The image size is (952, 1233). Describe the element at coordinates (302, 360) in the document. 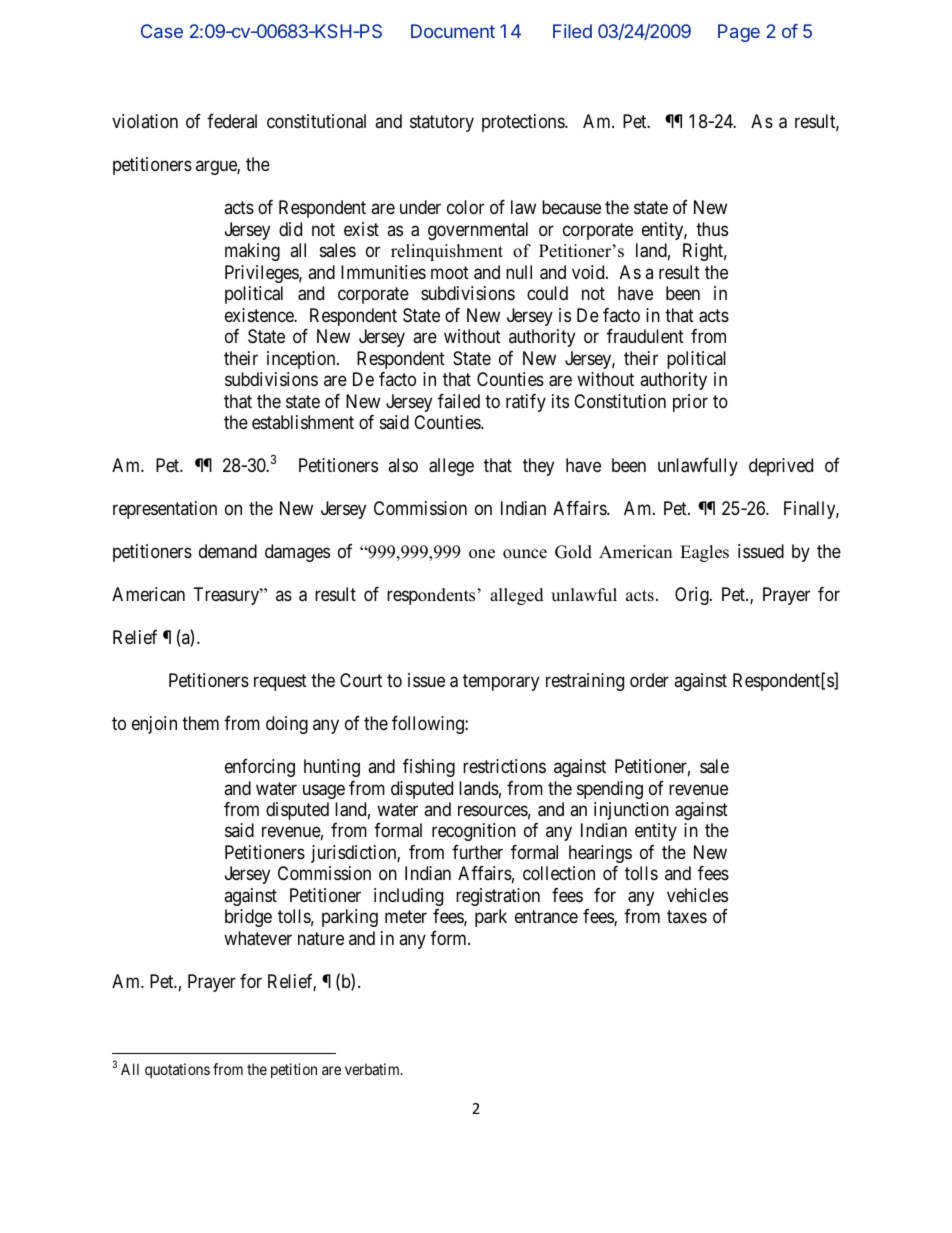

I see `inception` at that location.
